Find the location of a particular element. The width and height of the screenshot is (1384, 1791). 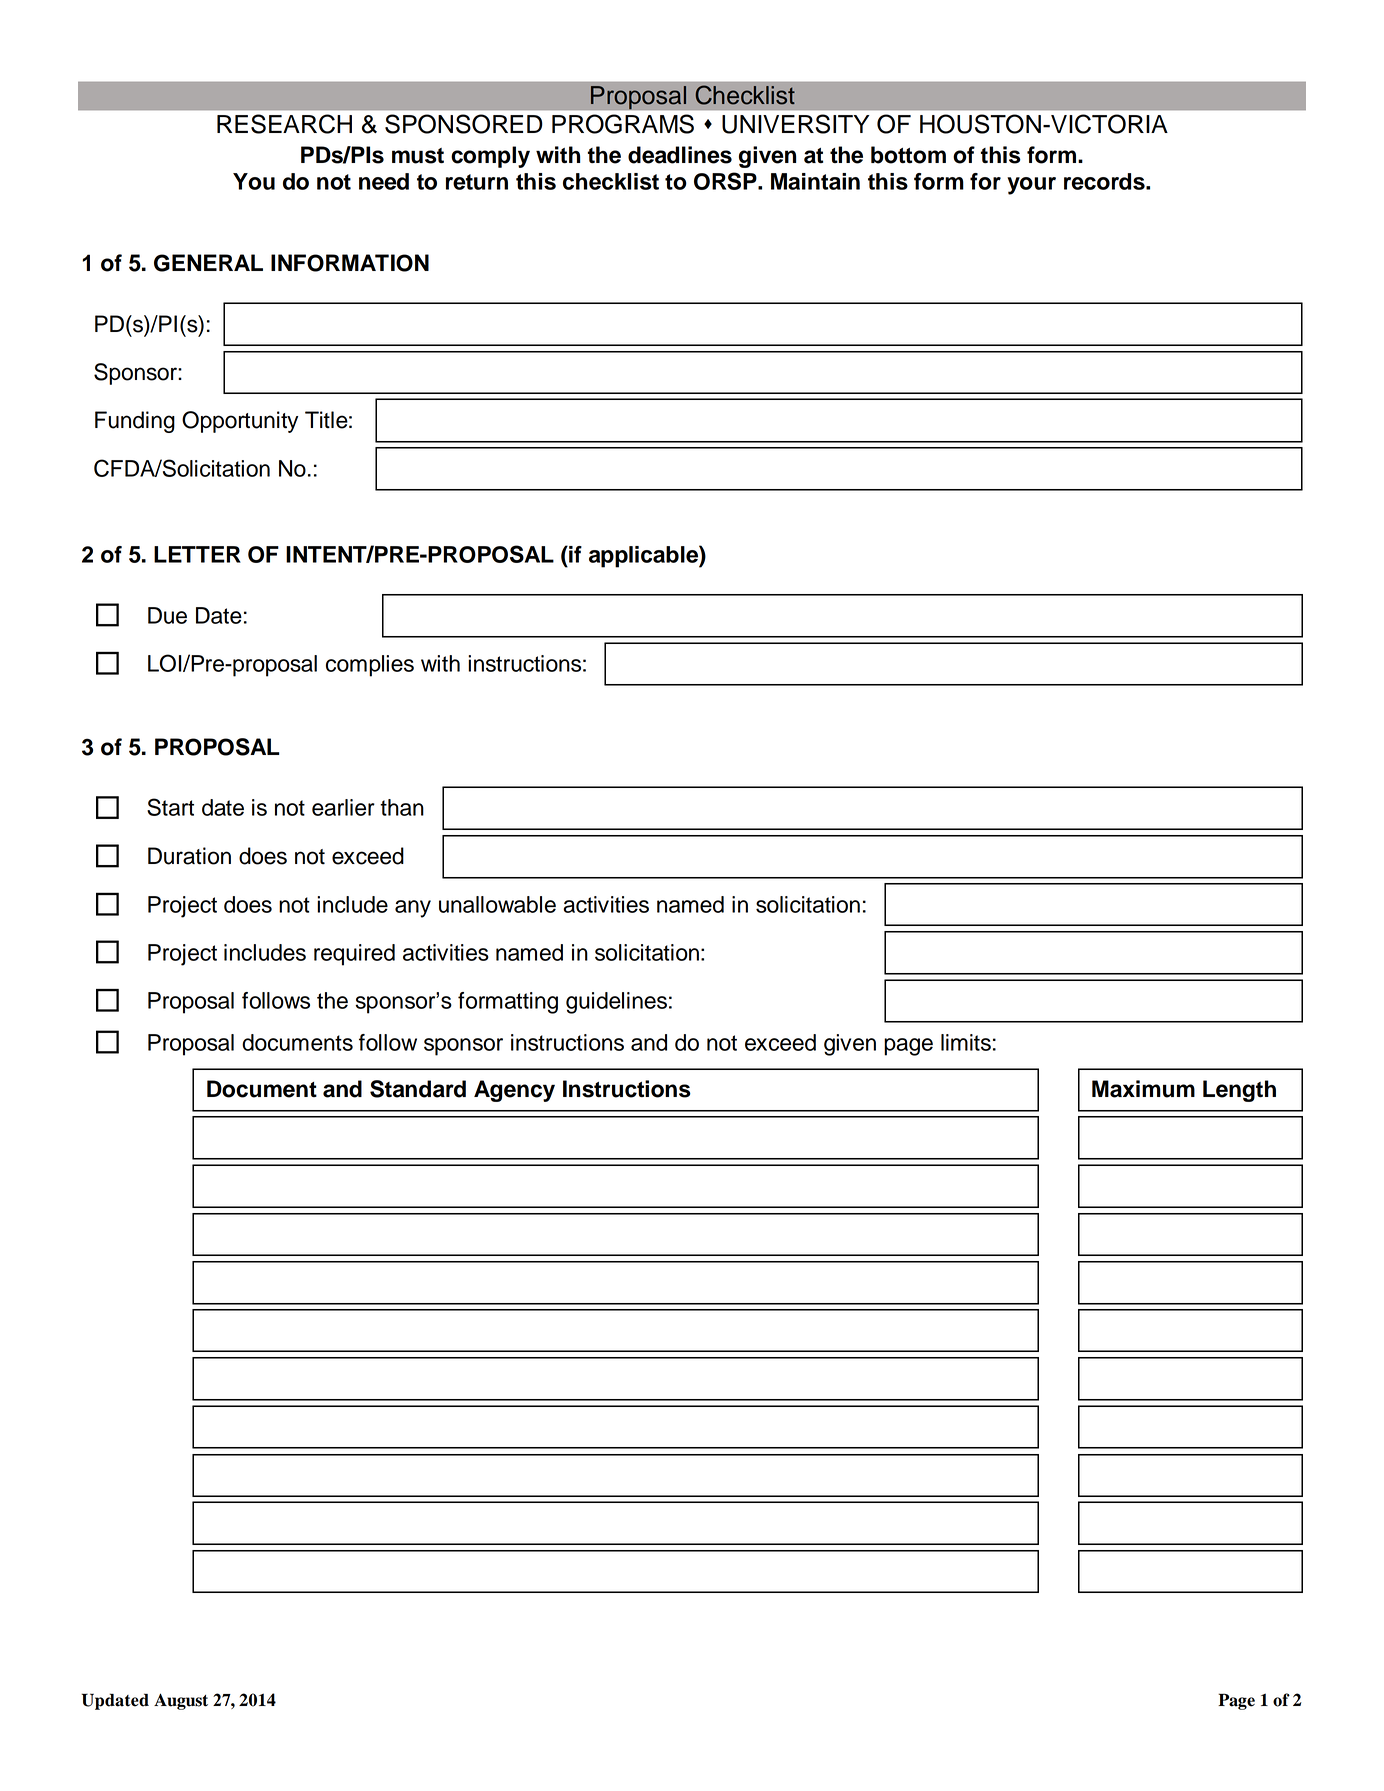

RESEARCH is located at coordinates (284, 124).
